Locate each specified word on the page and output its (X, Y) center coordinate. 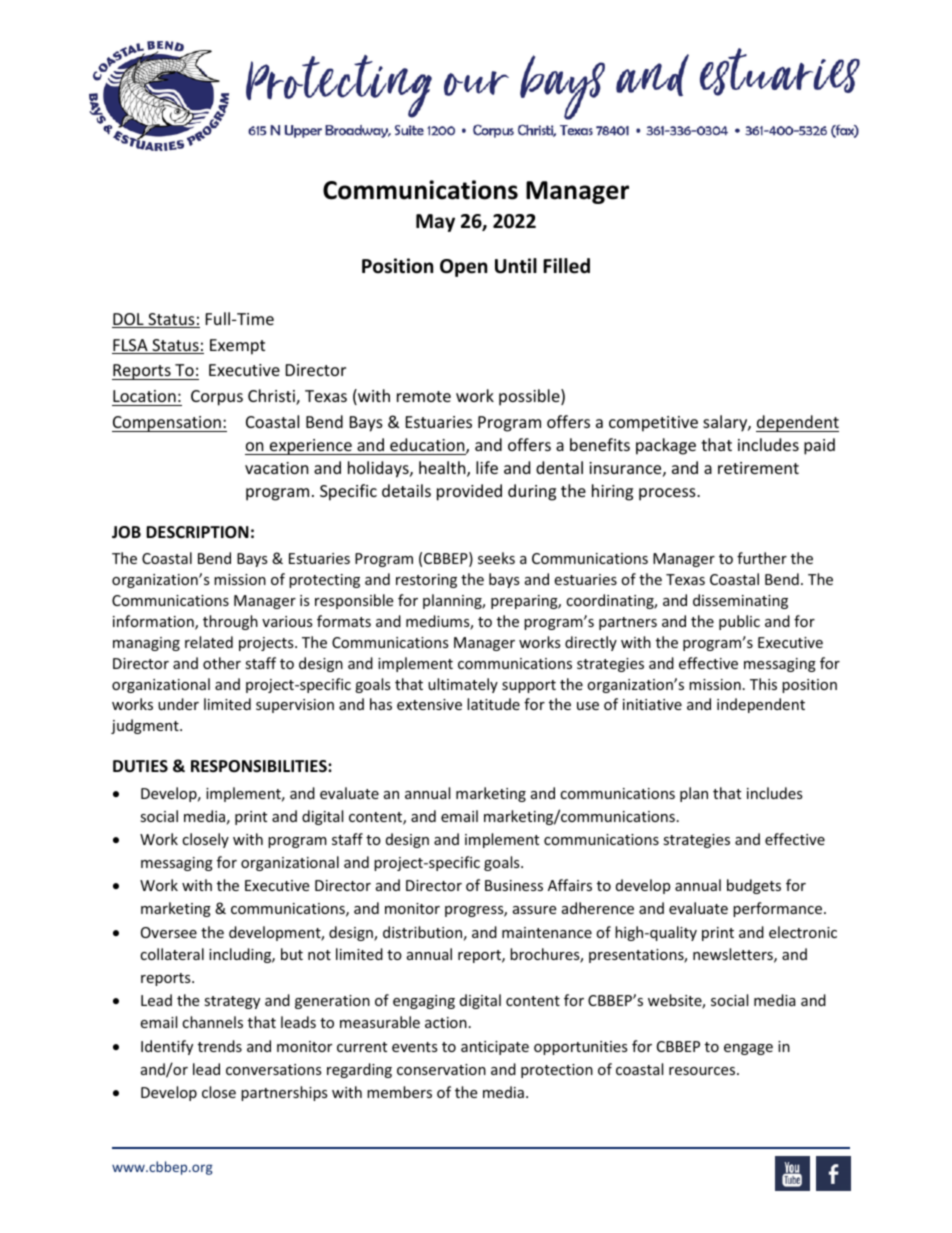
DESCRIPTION (197, 532)
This (763, 684)
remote (424, 396)
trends (220, 1046)
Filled (566, 266)
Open (463, 268)
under (178, 704)
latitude (493, 704)
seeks (496, 558)
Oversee (169, 932)
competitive (653, 424)
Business (514, 885)
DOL (129, 320)
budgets (754, 886)
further (762, 558)
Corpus (217, 398)
